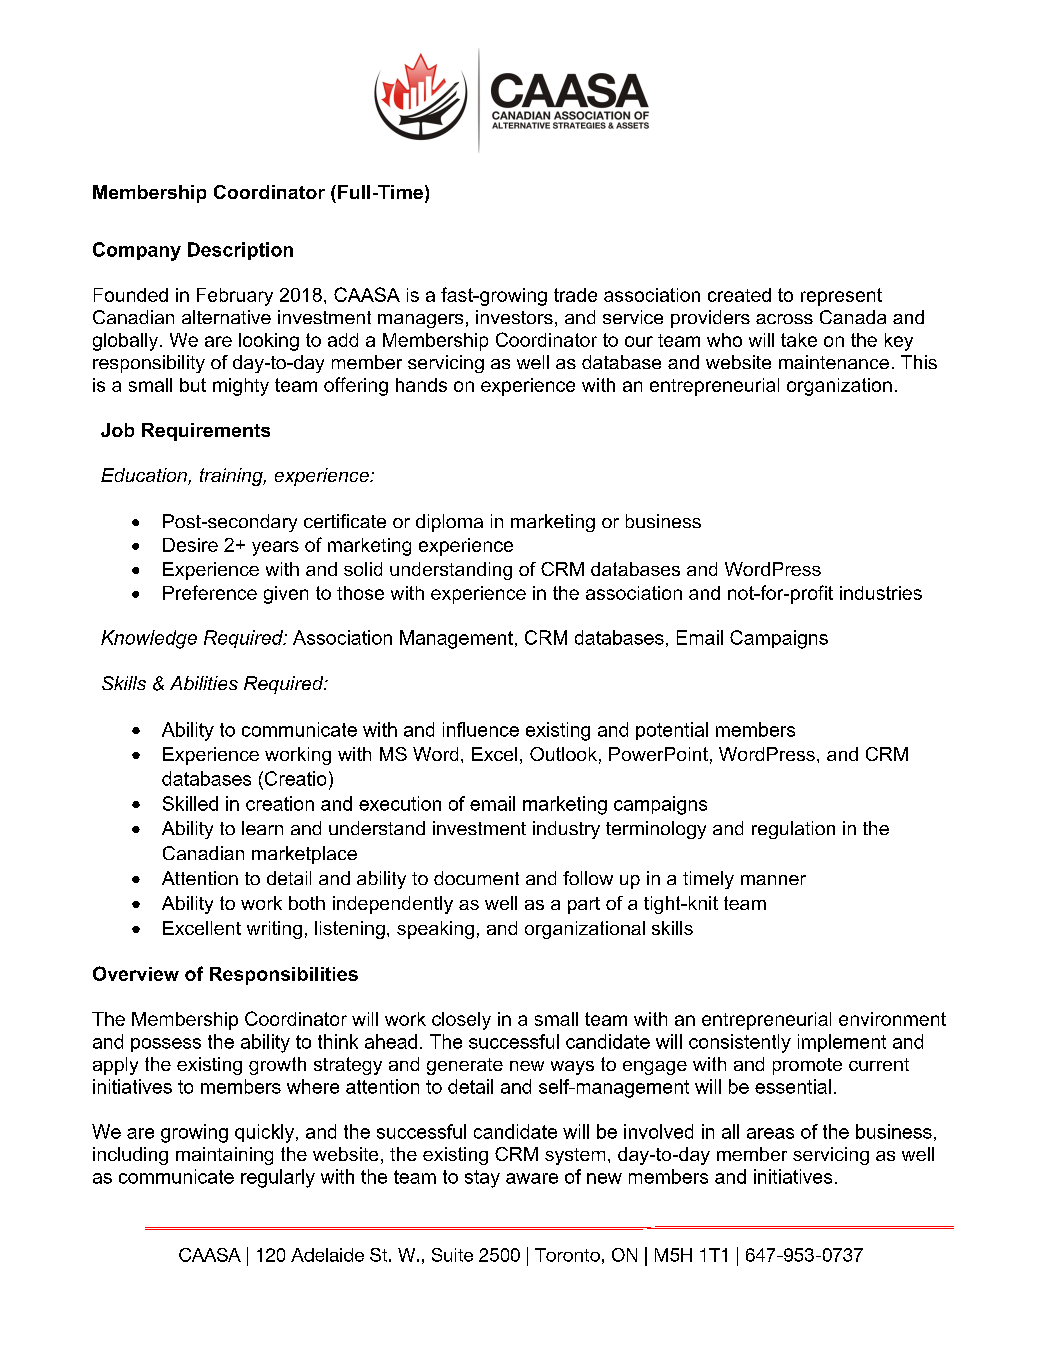  I want to click on Toronto, so click(567, 1255).
